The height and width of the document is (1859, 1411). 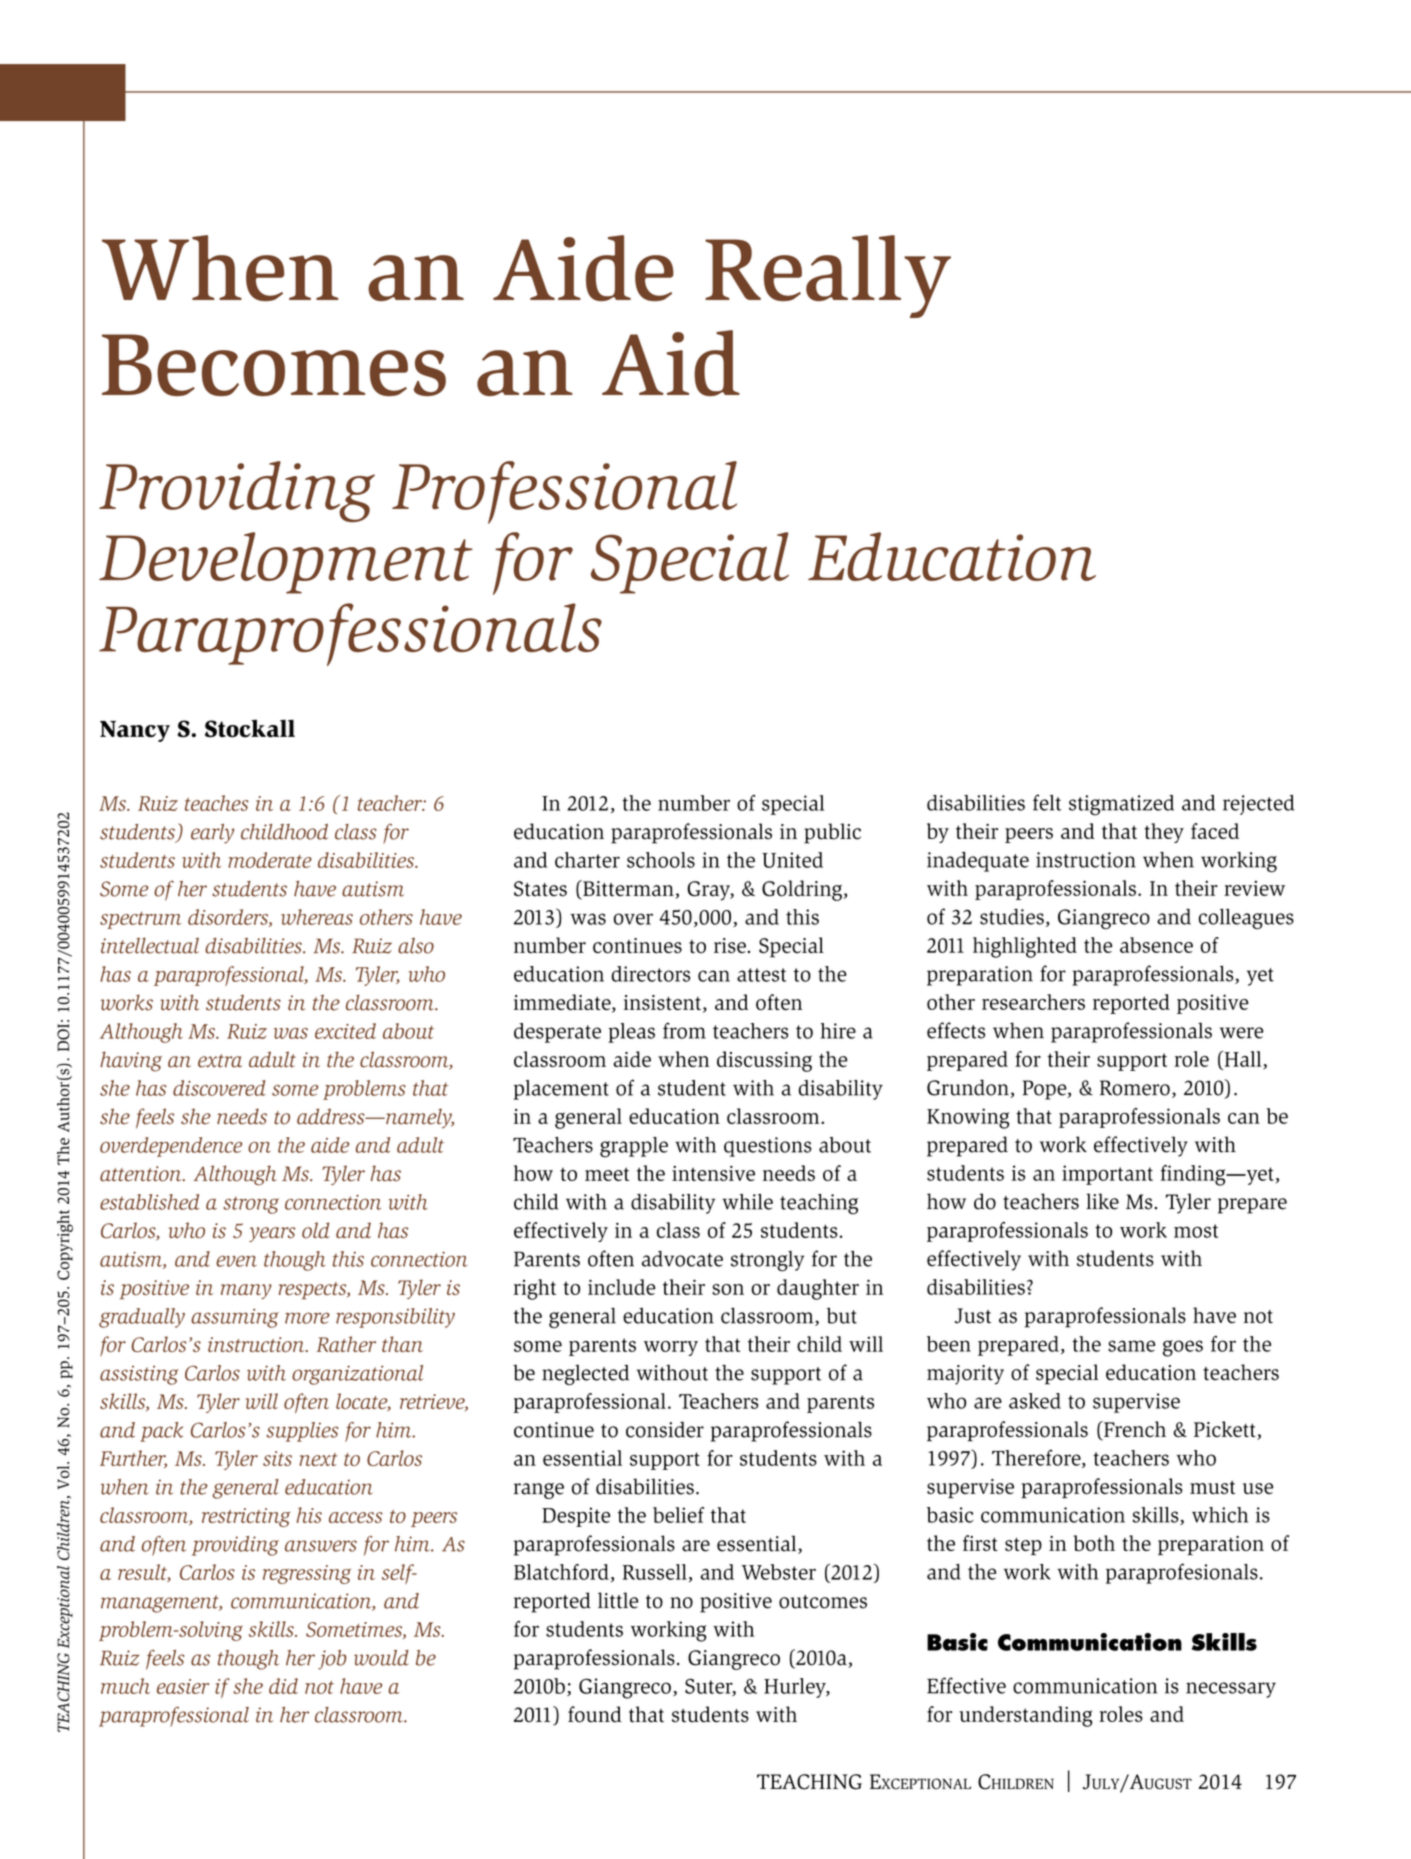 What do you see at coordinates (664, 1004) in the document?
I see `insistent` at bounding box center [664, 1004].
